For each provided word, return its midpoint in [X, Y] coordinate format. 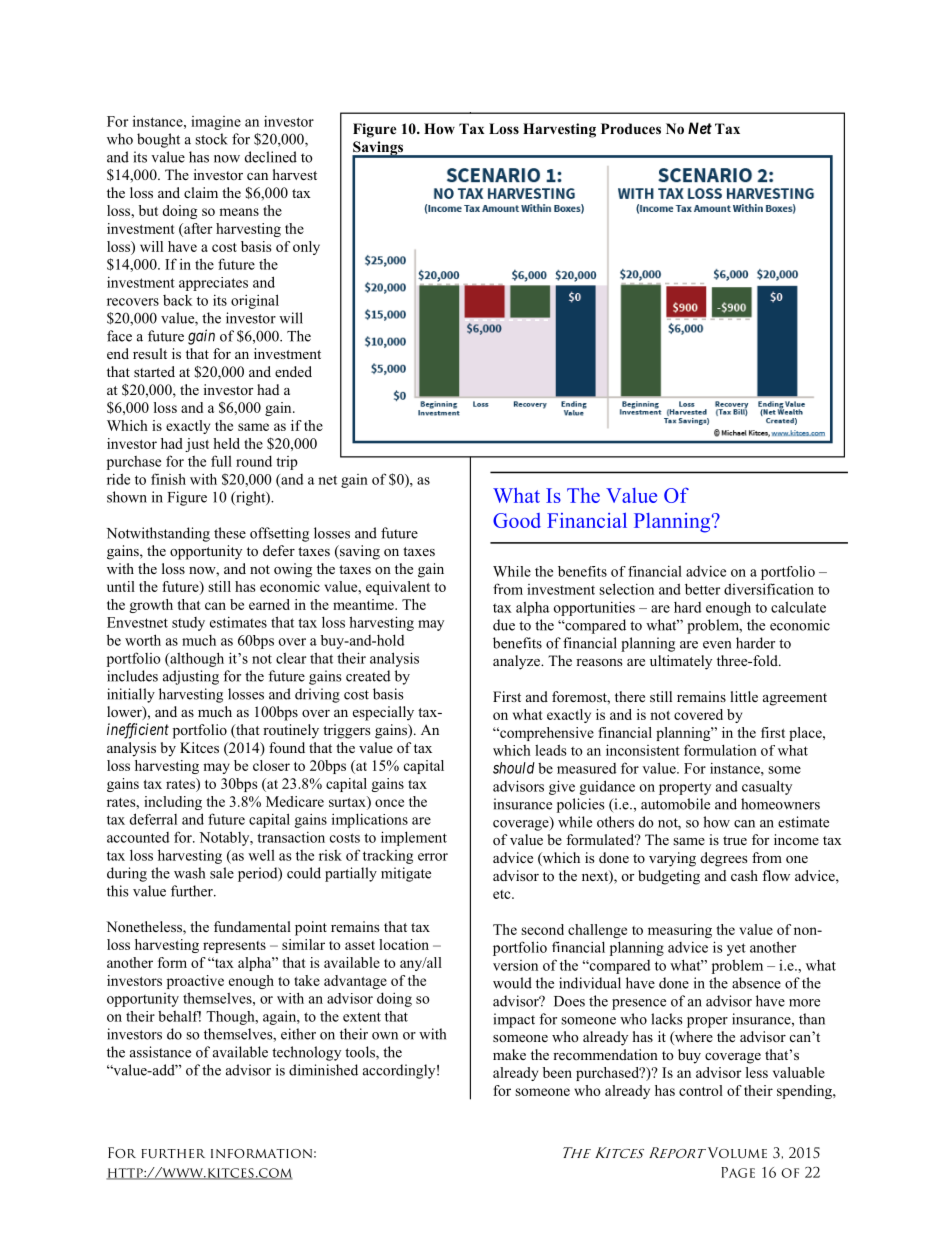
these [230, 533]
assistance [160, 1052]
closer [271, 765]
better [702, 589]
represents [234, 947]
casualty [767, 787]
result [150, 353]
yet [736, 949]
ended [293, 371]
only [306, 248]
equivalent [398, 588]
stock [211, 139]
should [514, 768]
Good [517, 520]
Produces [631, 129]
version [515, 965]
